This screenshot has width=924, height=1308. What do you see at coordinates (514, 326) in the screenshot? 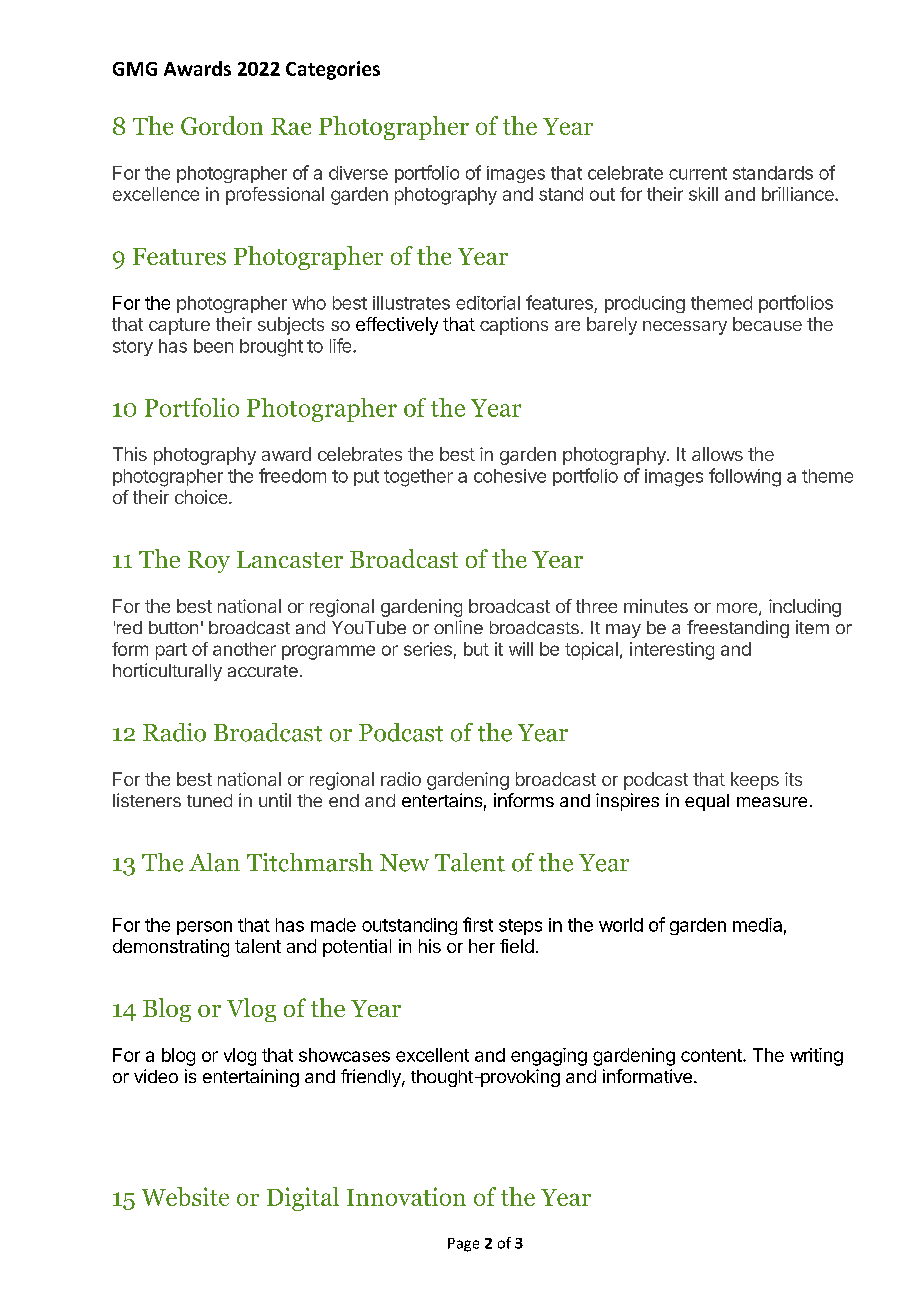
I see `captions` at bounding box center [514, 326].
